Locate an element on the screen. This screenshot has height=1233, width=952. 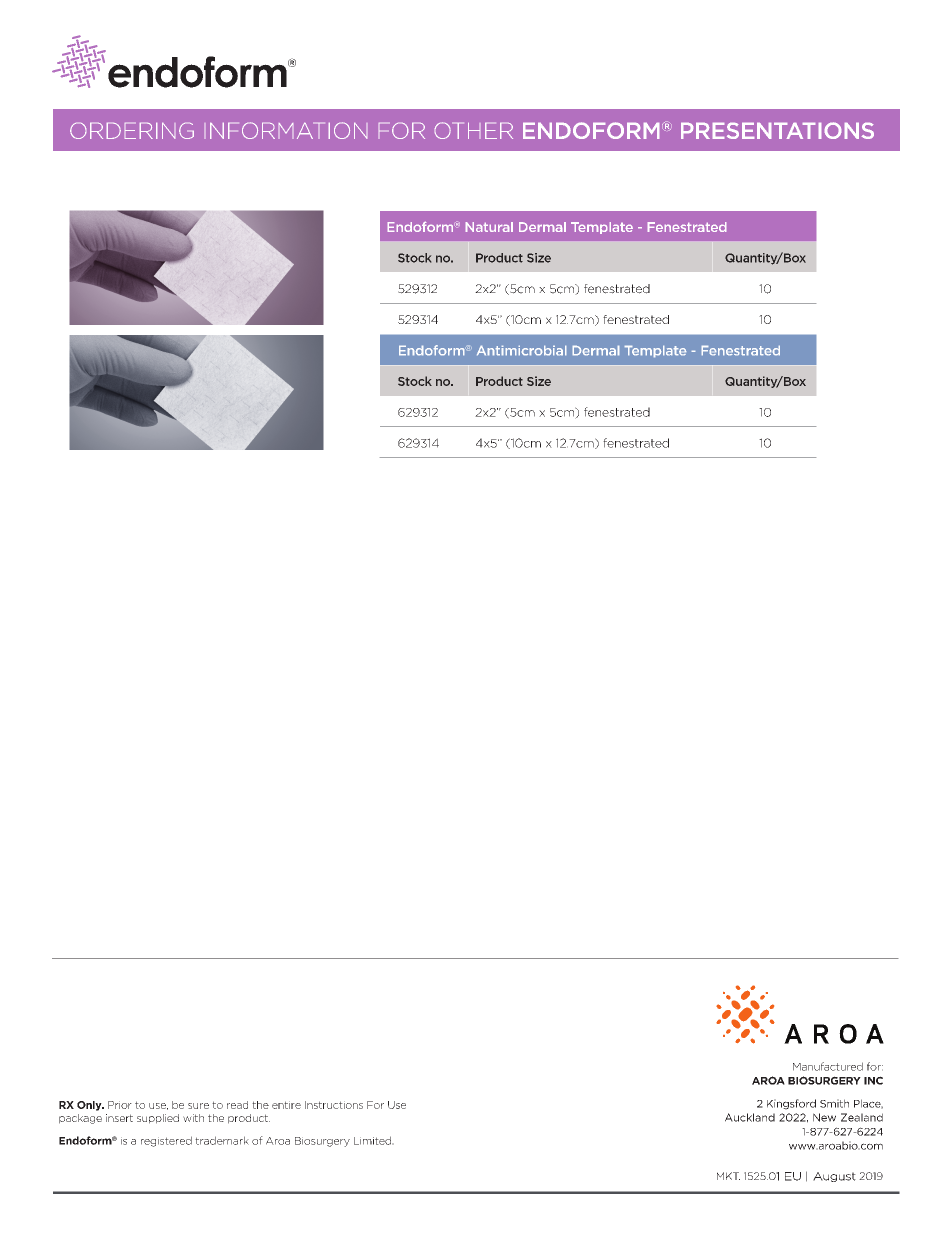
OTHER is located at coordinates (474, 130).
